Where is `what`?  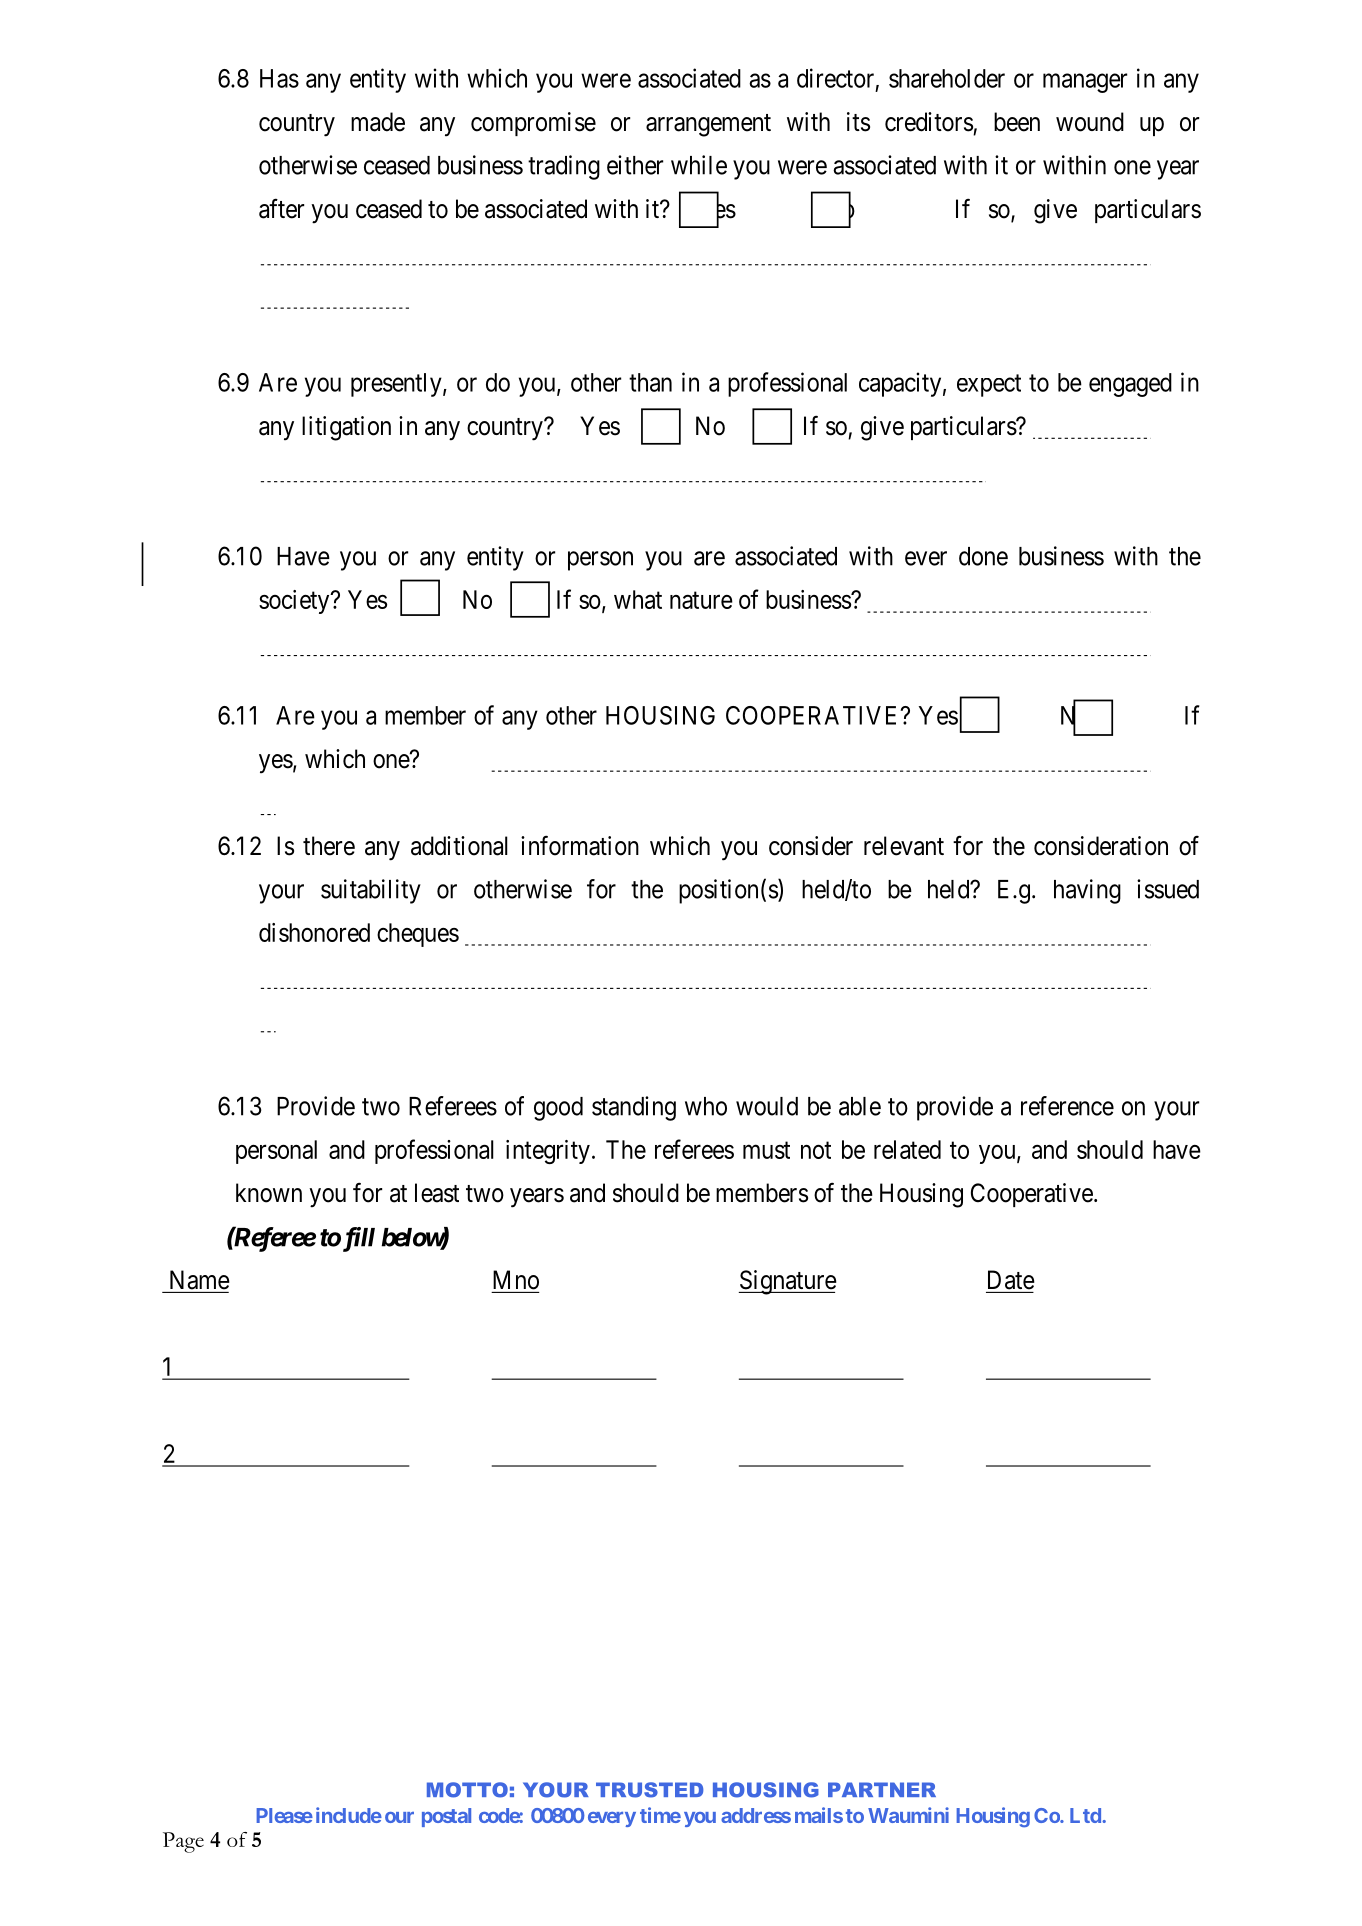
what is located at coordinates (638, 599).
